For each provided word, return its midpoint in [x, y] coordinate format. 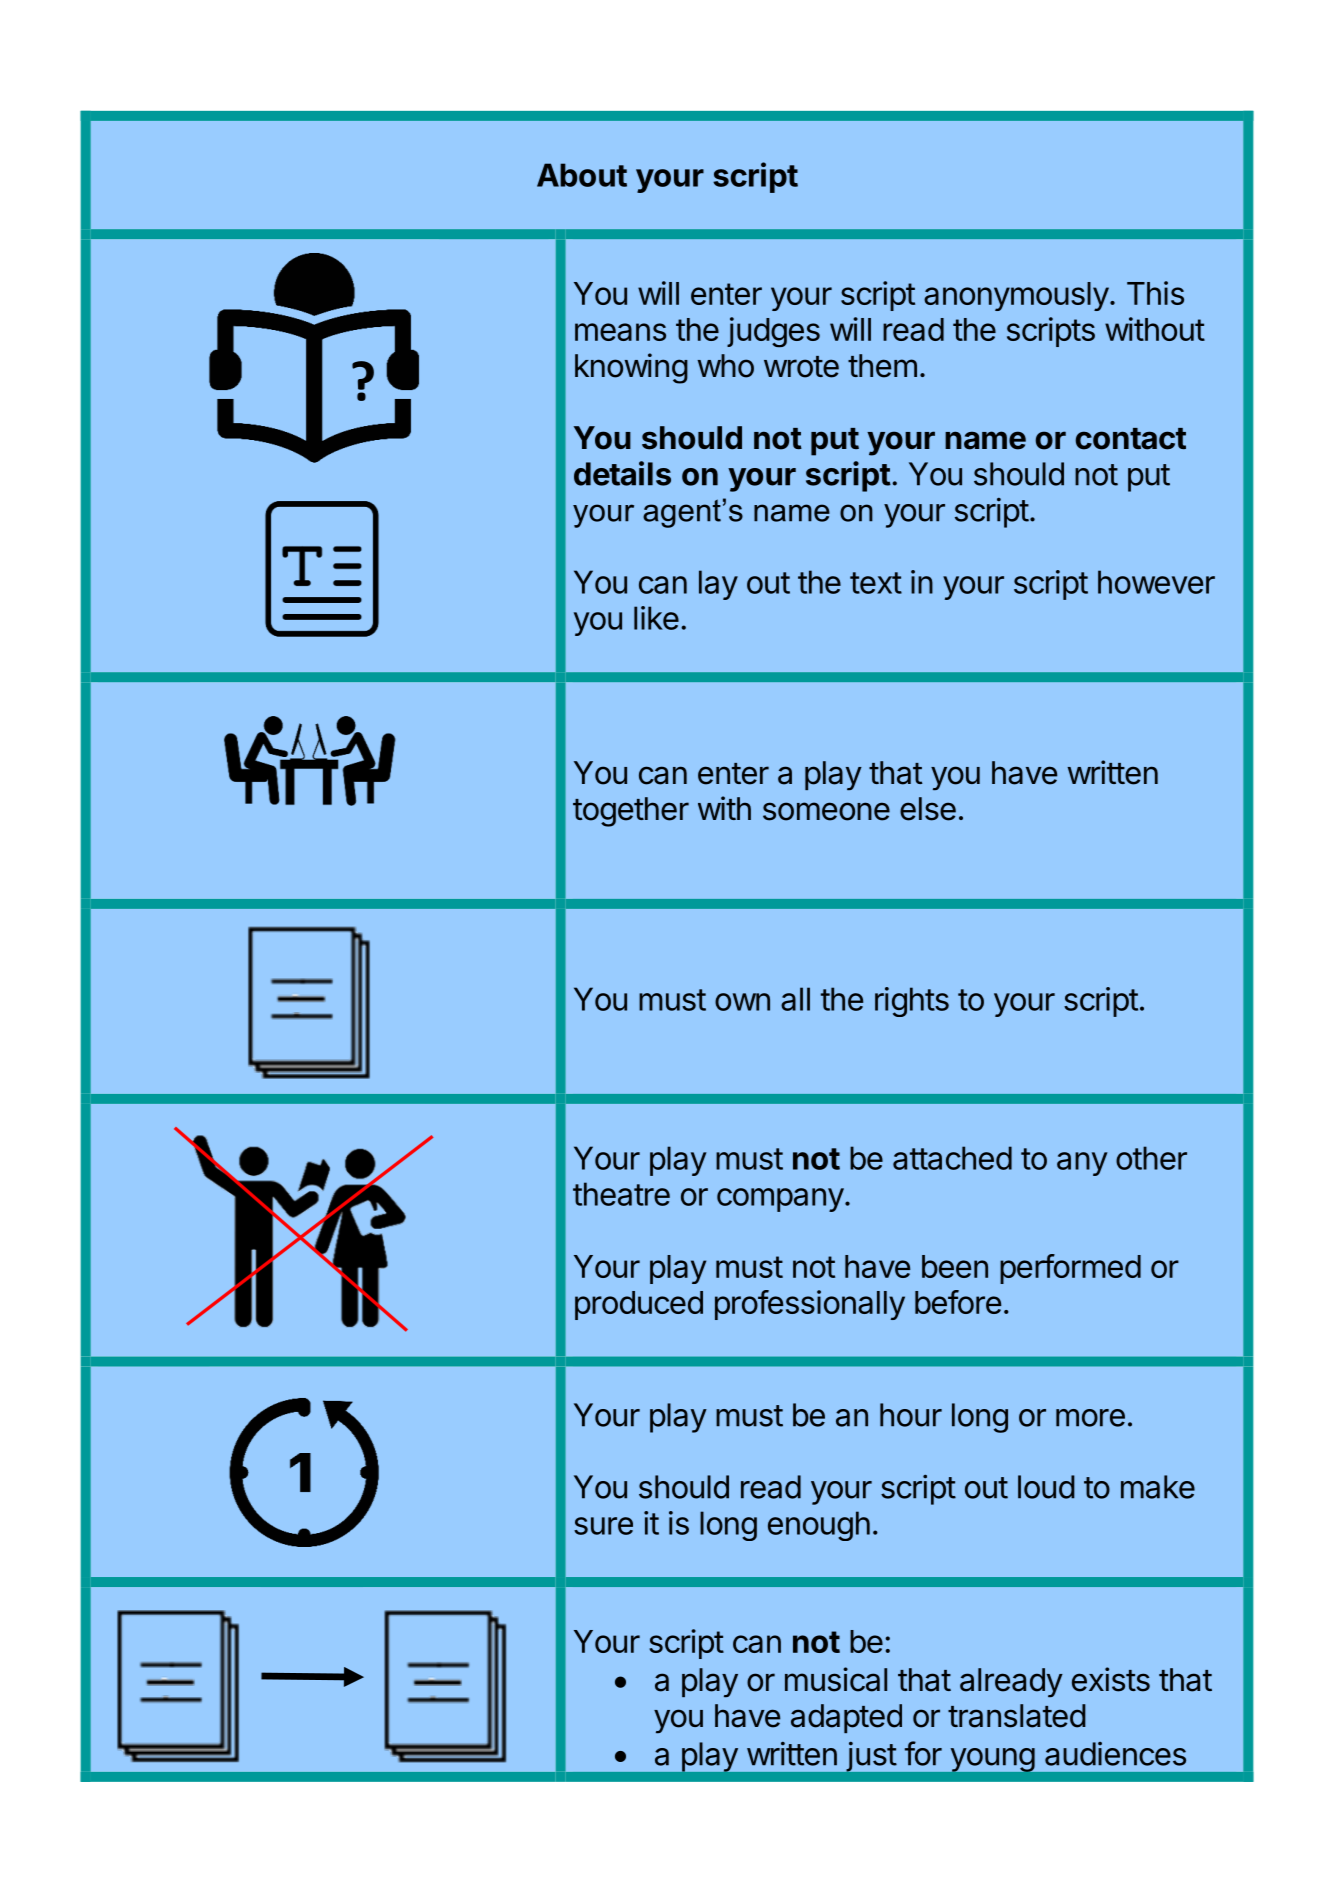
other [1151, 1158]
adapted [846, 1718]
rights [912, 1002]
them [882, 366]
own [742, 1002]
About [582, 175]
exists [1111, 1679]
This [1155, 293]
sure [603, 1526]
